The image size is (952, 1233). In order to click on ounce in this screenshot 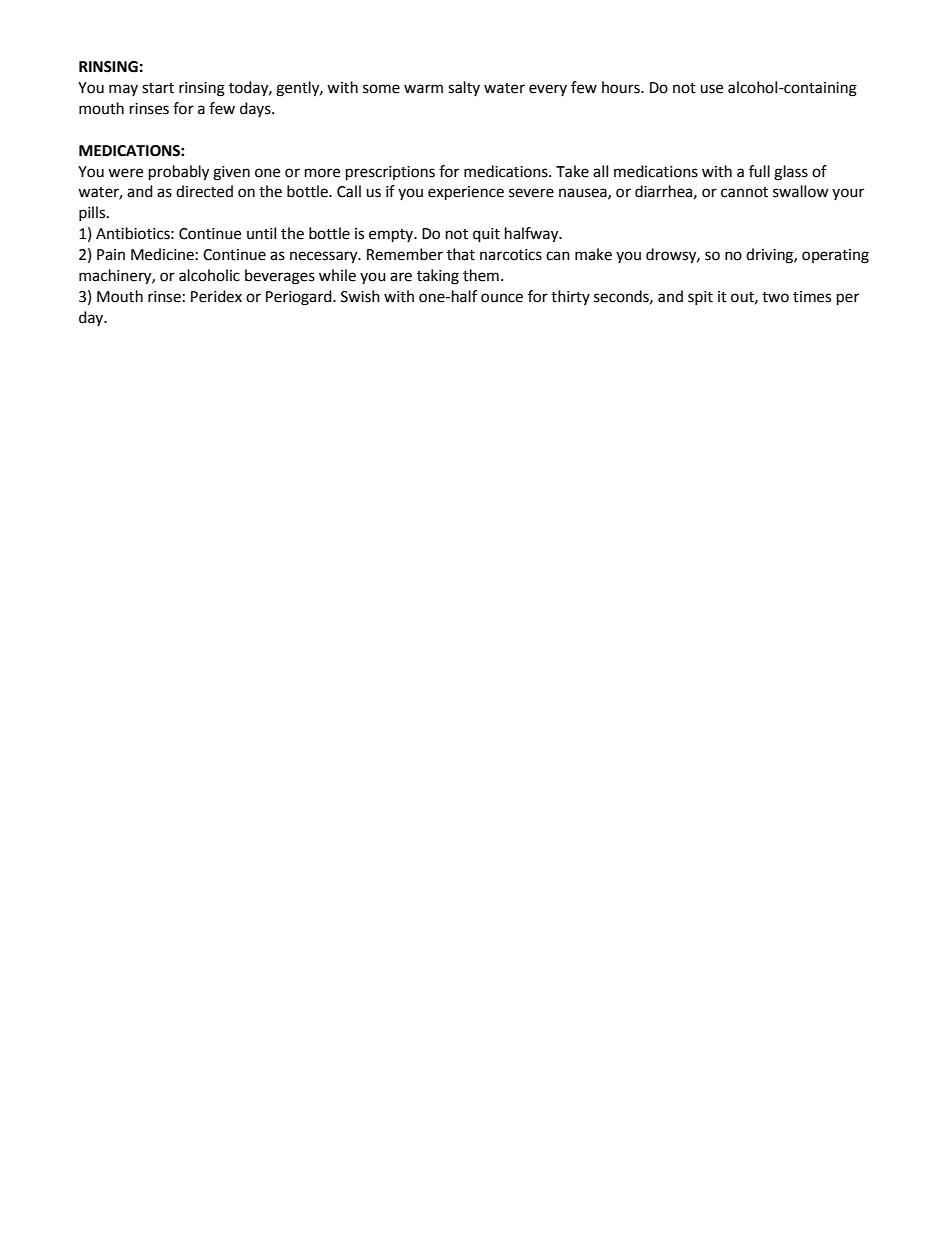, I will do `click(502, 298)`.
